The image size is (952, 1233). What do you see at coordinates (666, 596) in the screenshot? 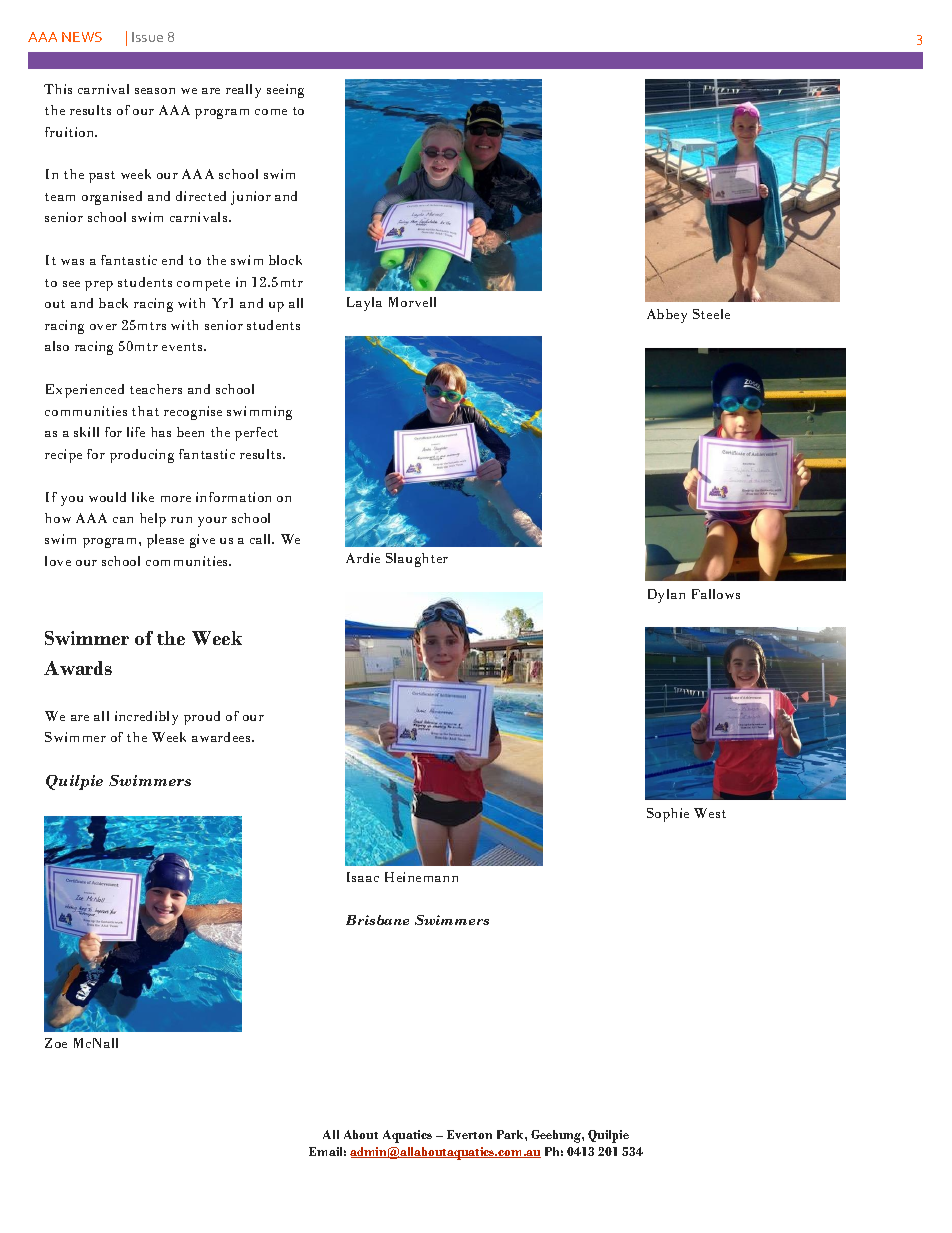
I see `Dylan` at bounding box center [666, 596].
